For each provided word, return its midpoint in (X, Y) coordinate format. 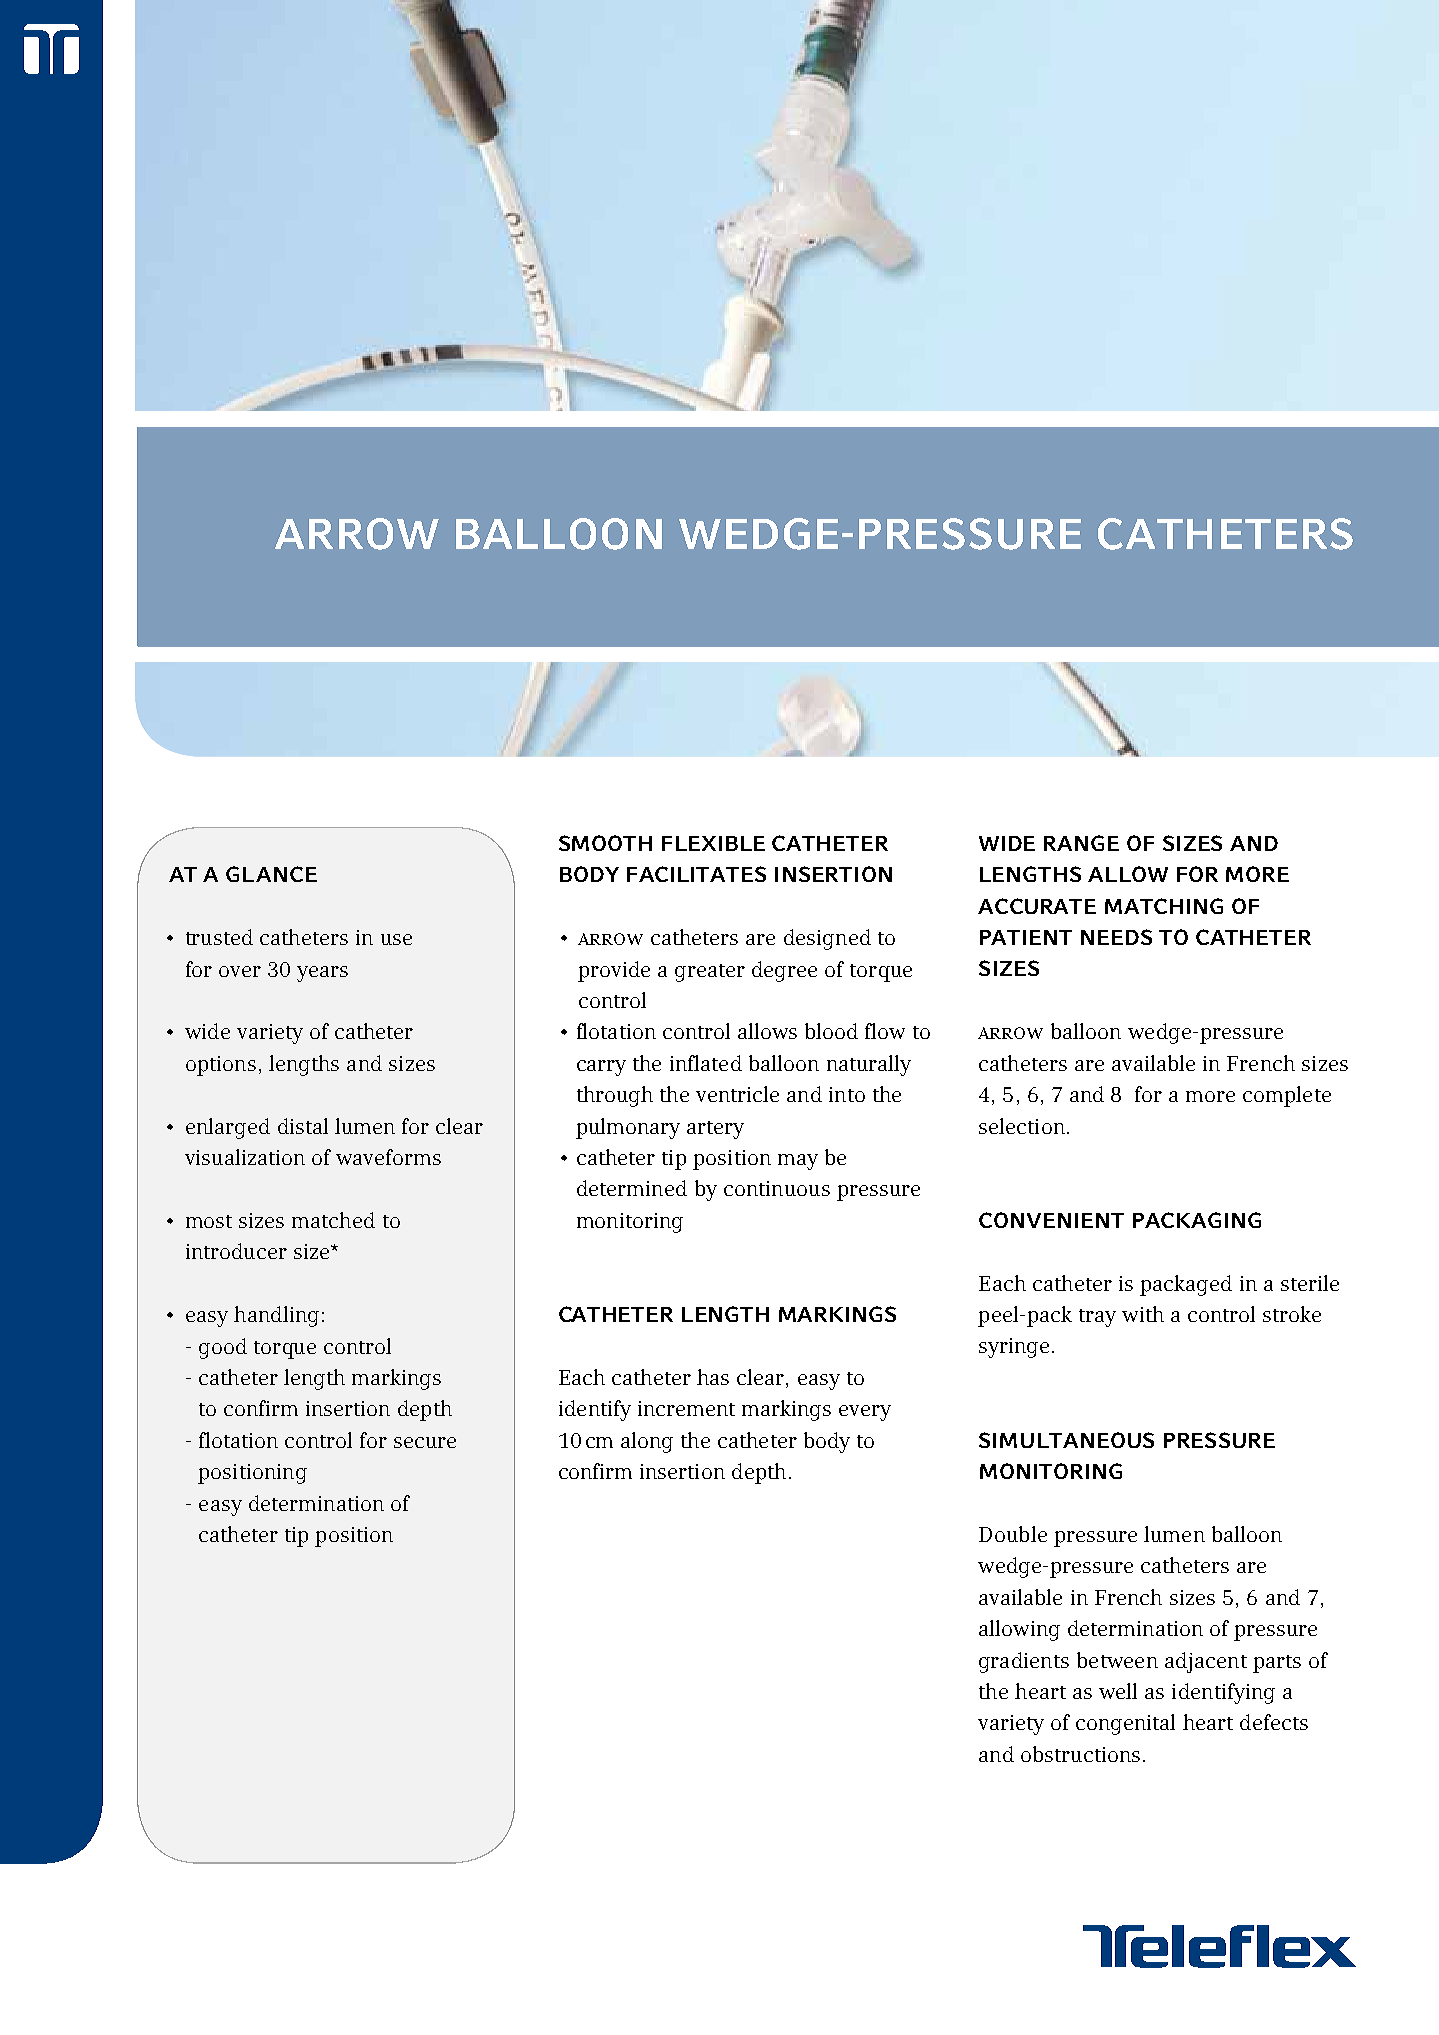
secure (425, 1442)
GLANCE (271, 874)
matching (1164, 906)
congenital (1125, 1724)
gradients (1024, 1662)
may (798, 1162)
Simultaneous (1066, 1440)
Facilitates (696, 874)
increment (686, 1408)
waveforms (388, 1157)
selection (1022, 1126)
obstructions (1080, 1754)
